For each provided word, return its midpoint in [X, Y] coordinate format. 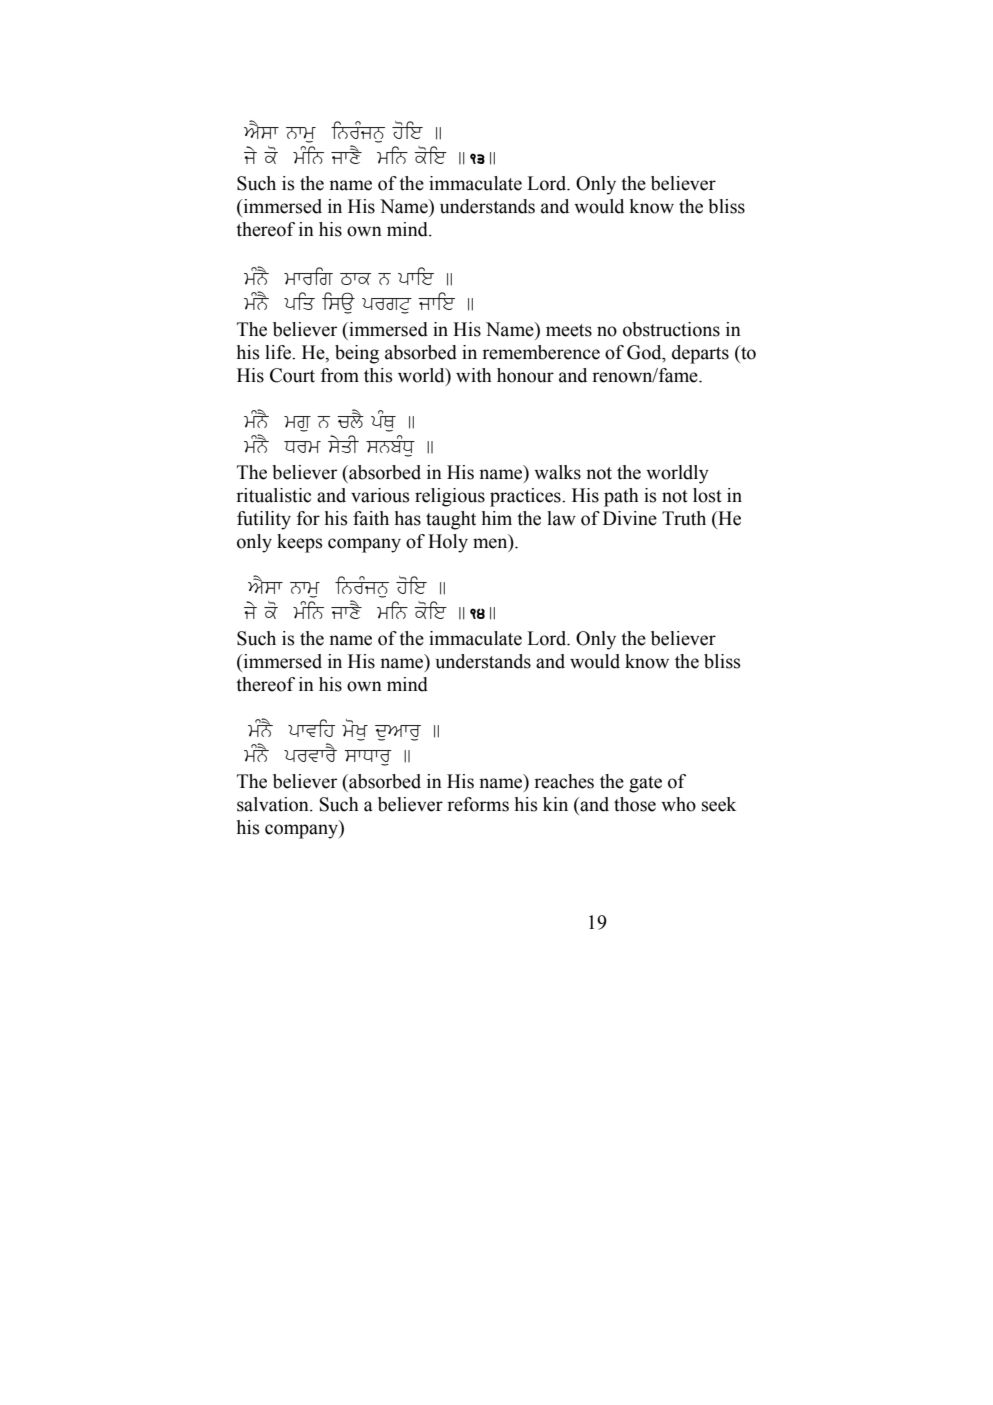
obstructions [671, 329]
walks [557, 472]
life [279, 352]
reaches [564, 781]
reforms [478, 804]
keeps [300, 543]
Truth [684, 518]
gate [645, 784]
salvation [274, 804]
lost [707, 495]
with [474, 375]
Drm [302, 447]
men [491, 543]
